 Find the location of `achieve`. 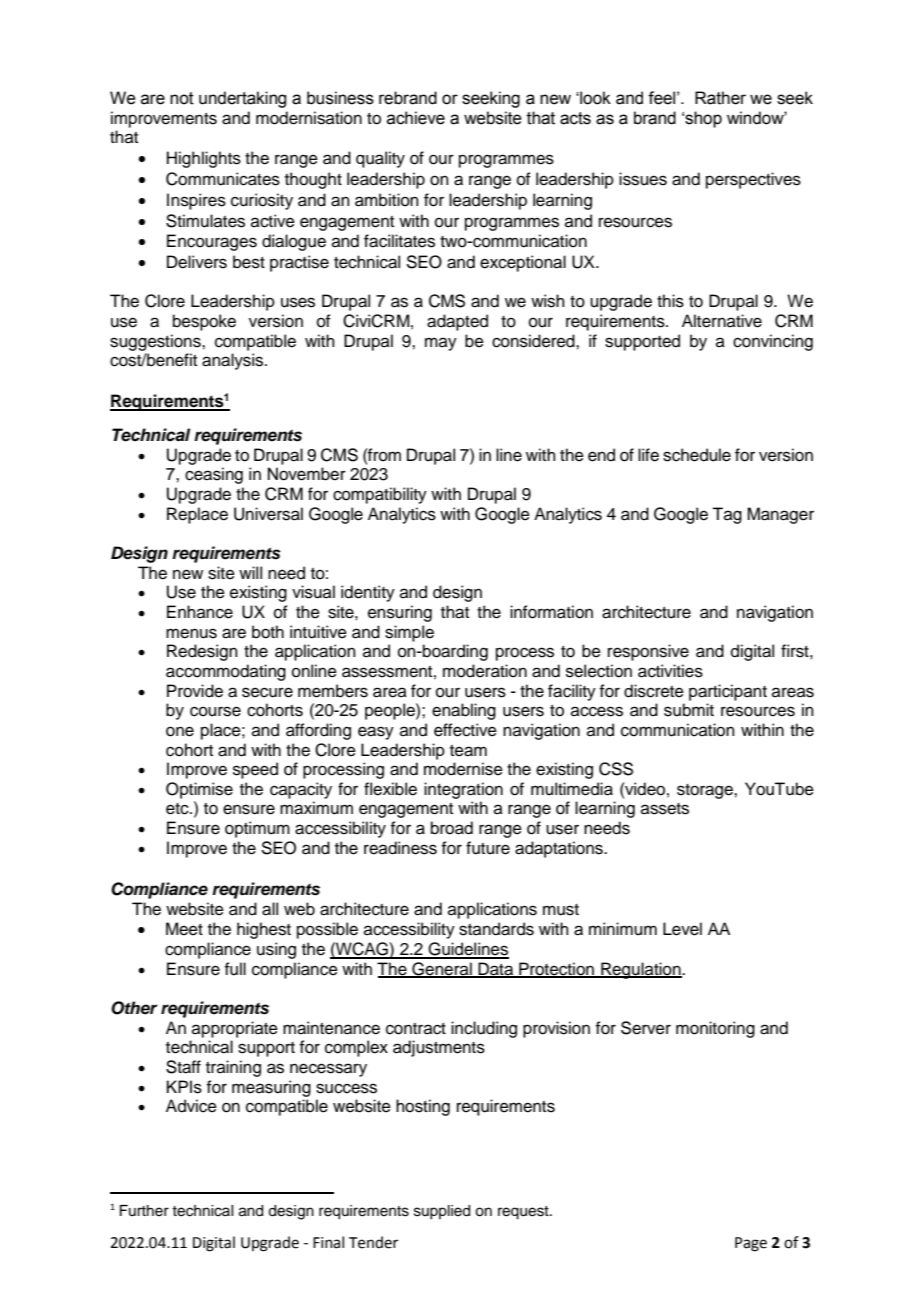

achieve is located at coordinates (416, 118).
